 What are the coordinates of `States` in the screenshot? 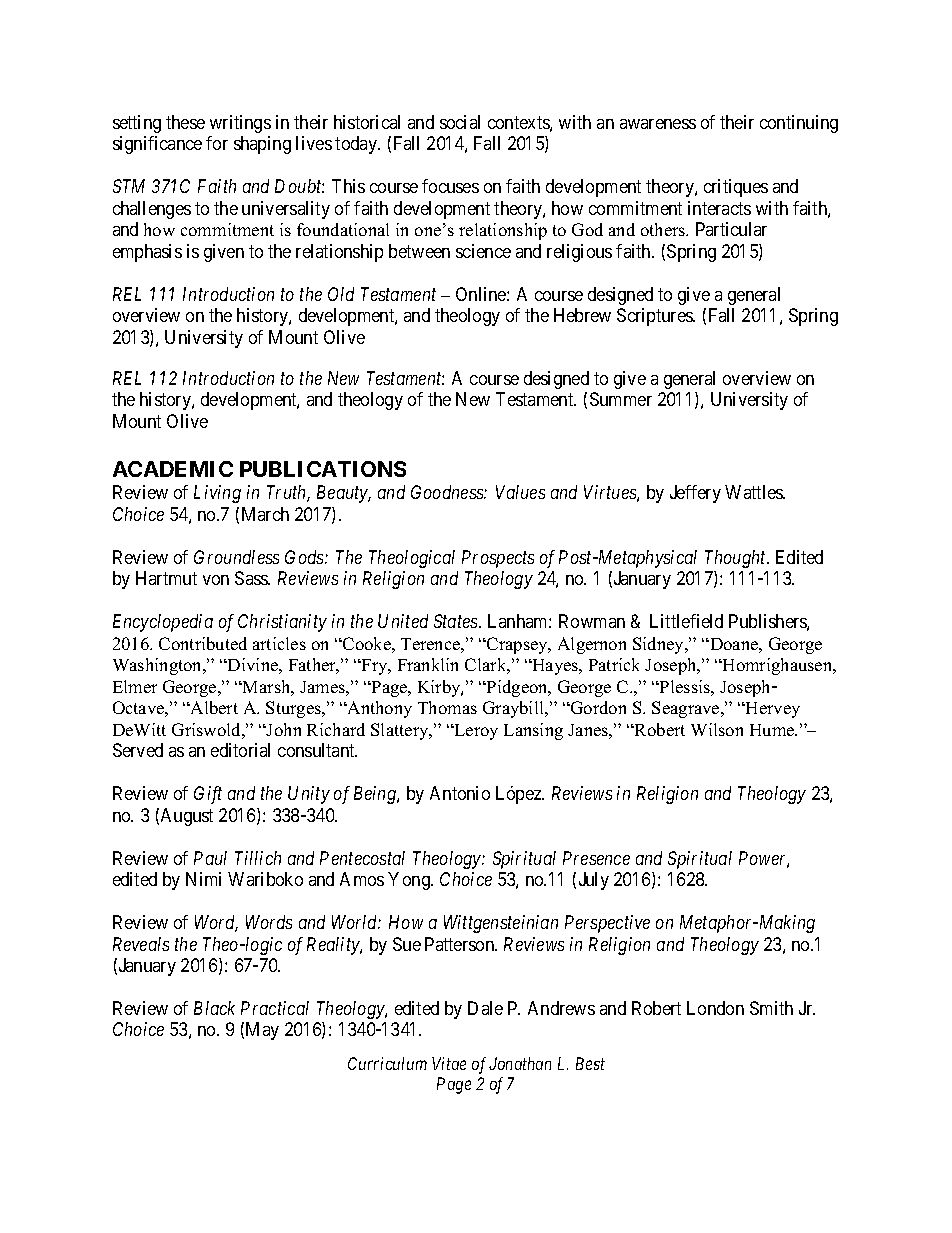 It's located at (457, 621).
